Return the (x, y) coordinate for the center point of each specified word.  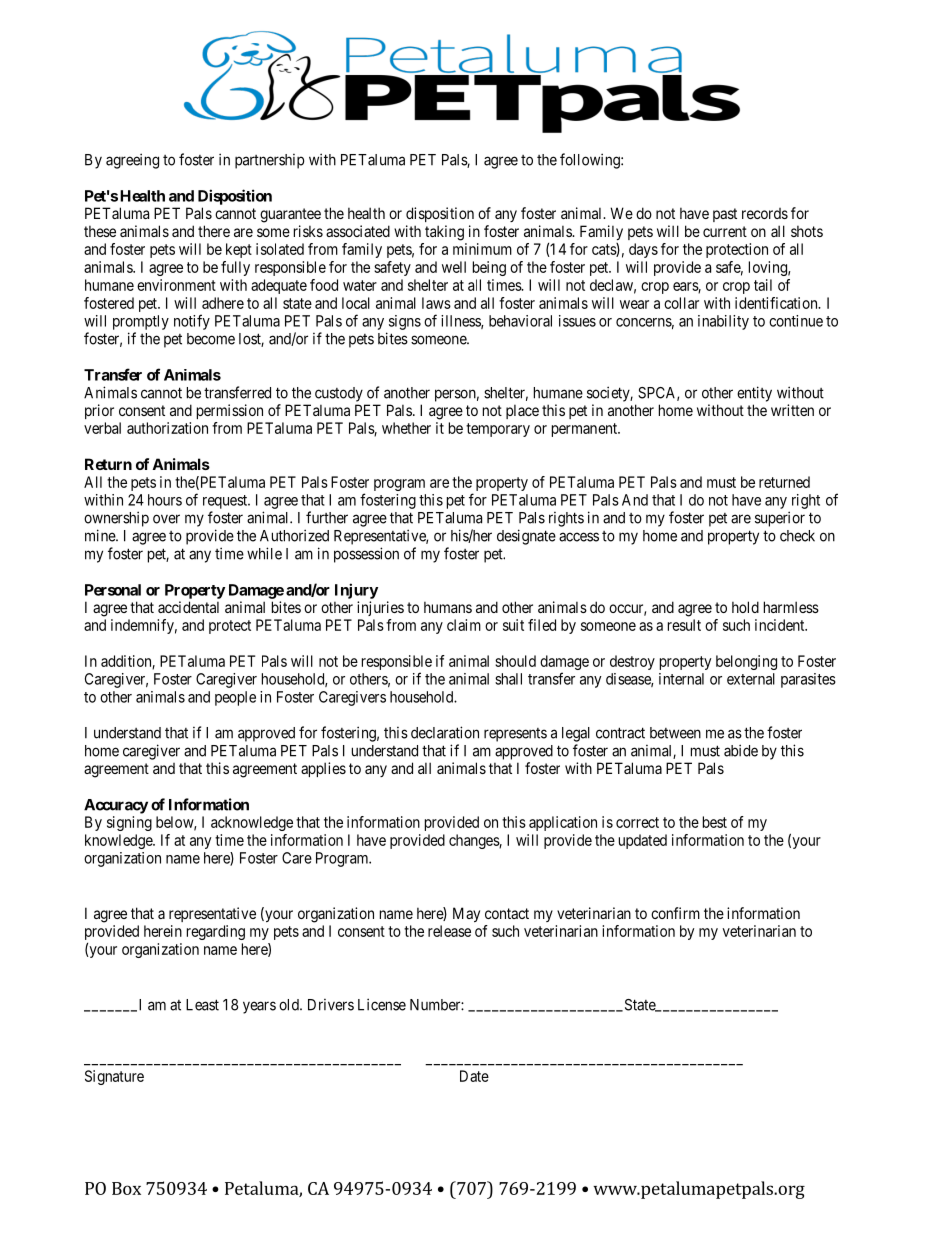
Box (126, 1188)
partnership (269, 161)
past (725, 215)
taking (444, 233)
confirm (675, 913)
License (382, 1004)
